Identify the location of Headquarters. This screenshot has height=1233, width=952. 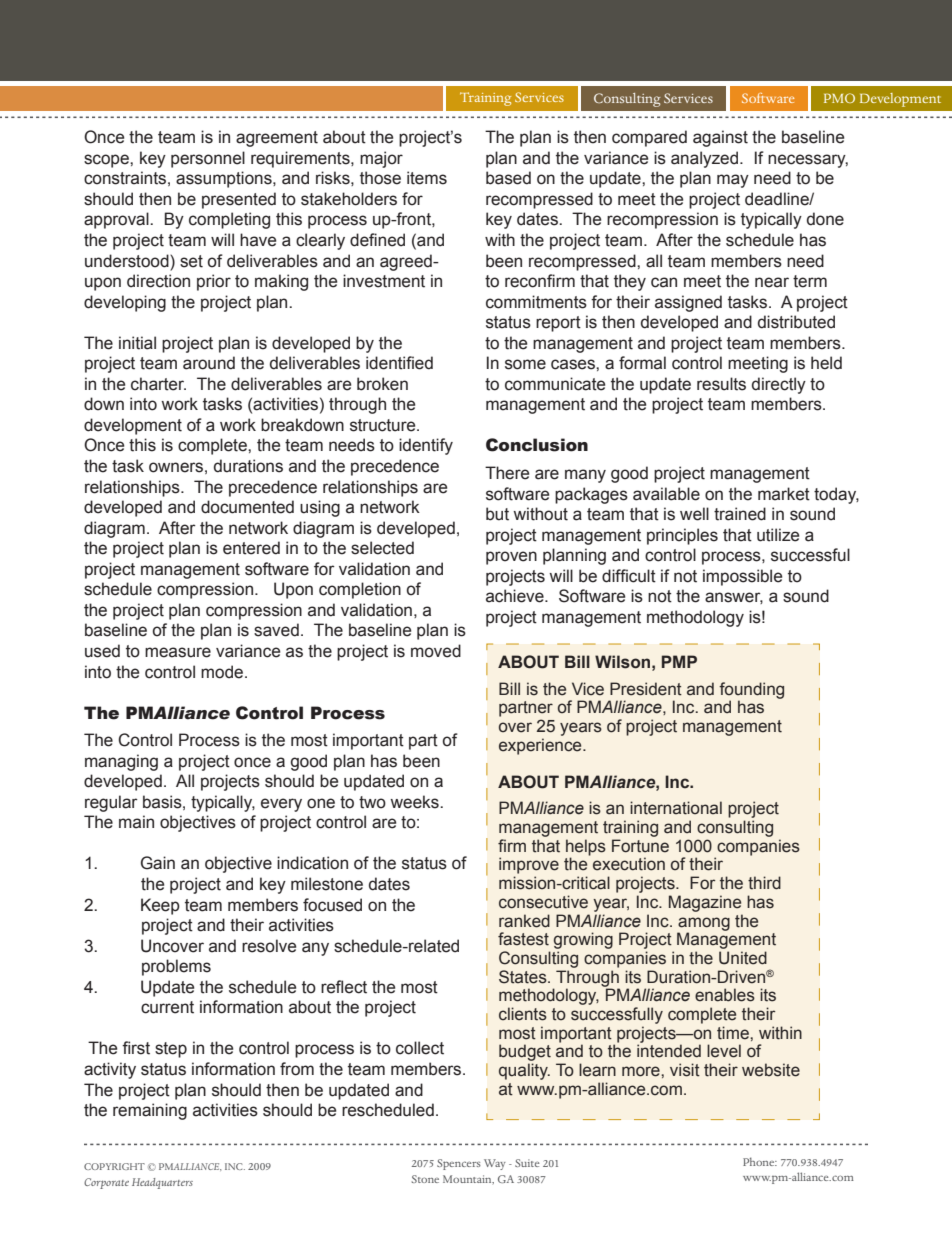
(162, 1183).
